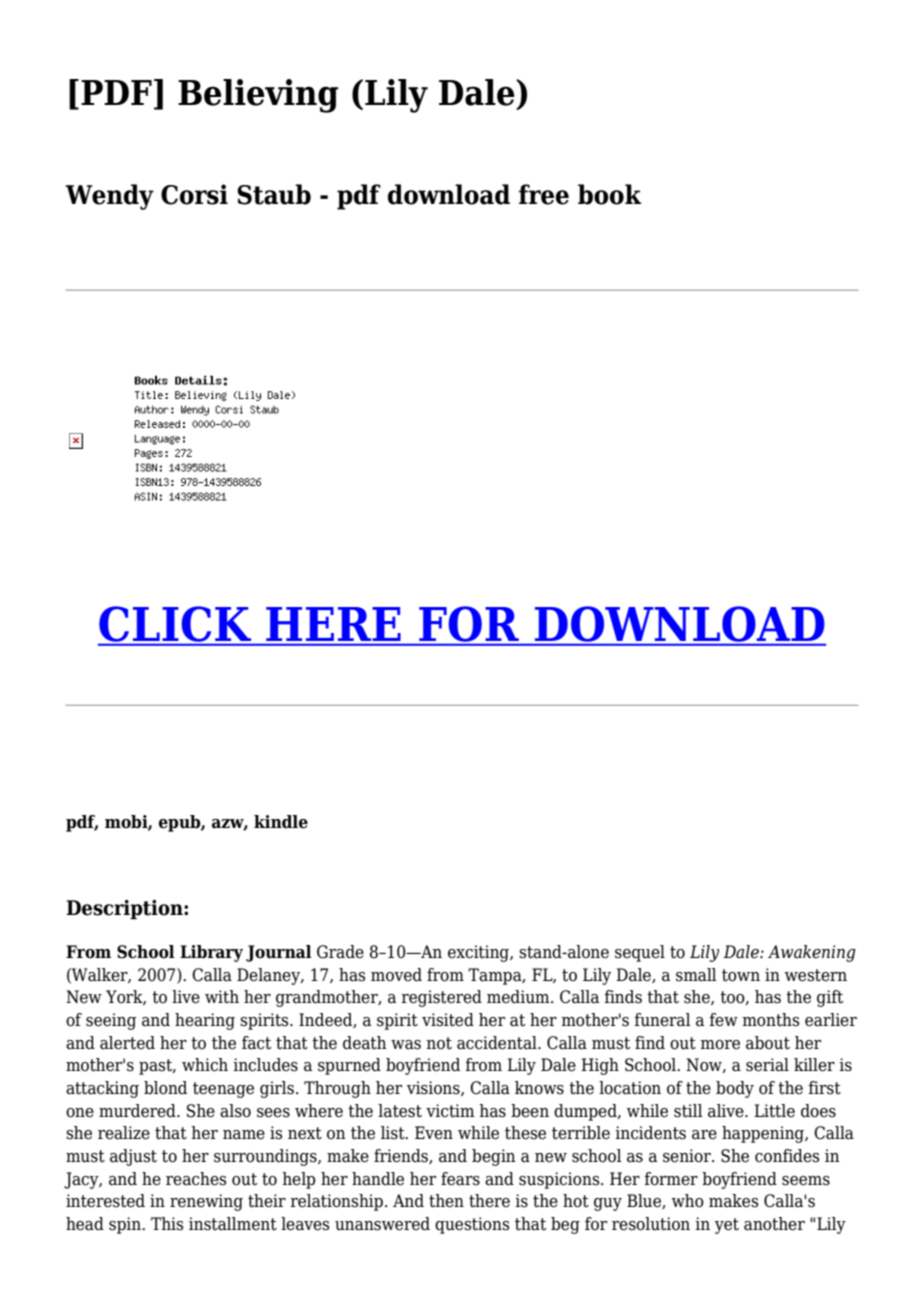 The height and width of the image is (1308, 924). What do you see at coordinates (281, 822) in the image?
I see `kindle` at bounding box center [281, 822].
